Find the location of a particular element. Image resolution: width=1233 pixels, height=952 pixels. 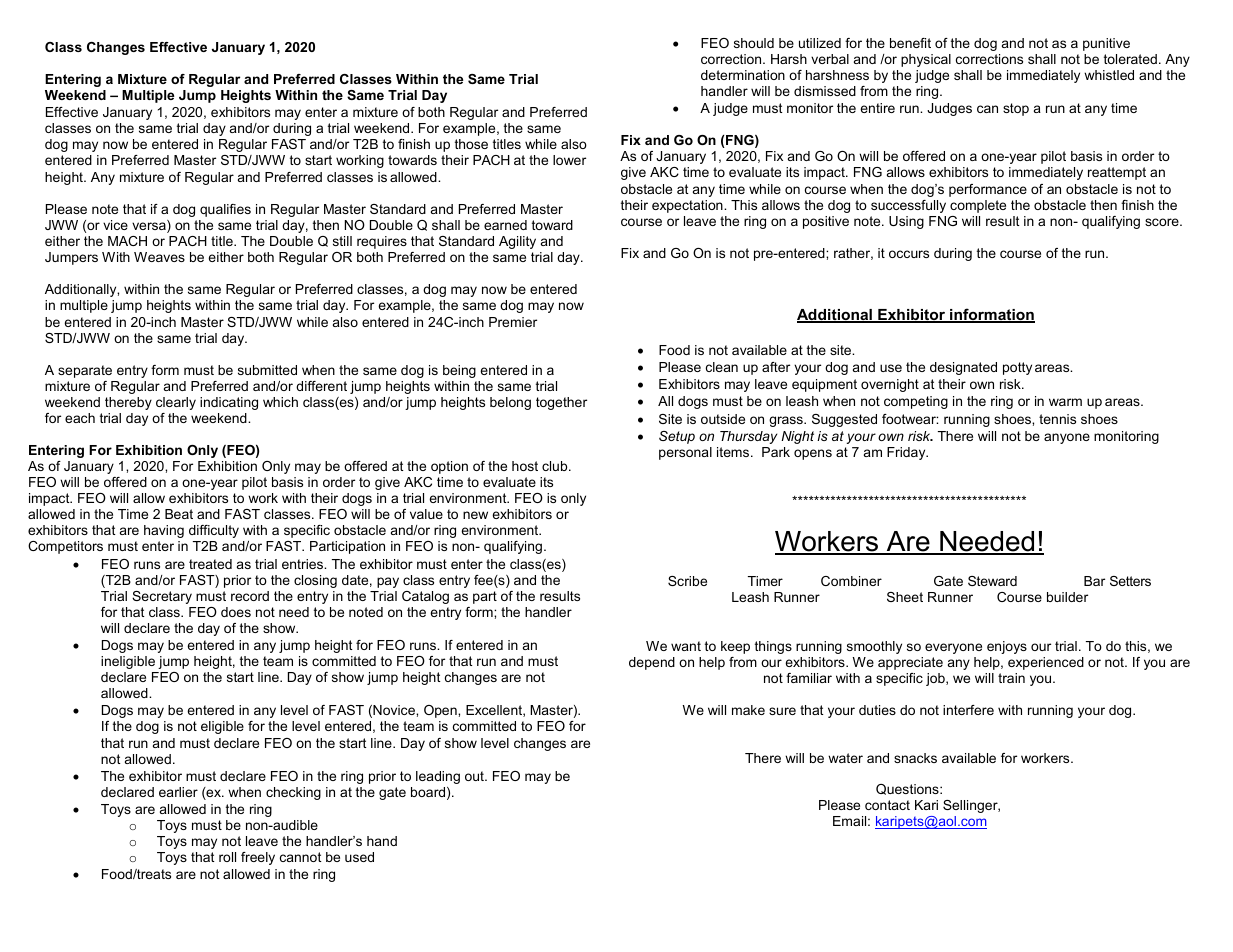

determination is located at coordinates (743, 75).
